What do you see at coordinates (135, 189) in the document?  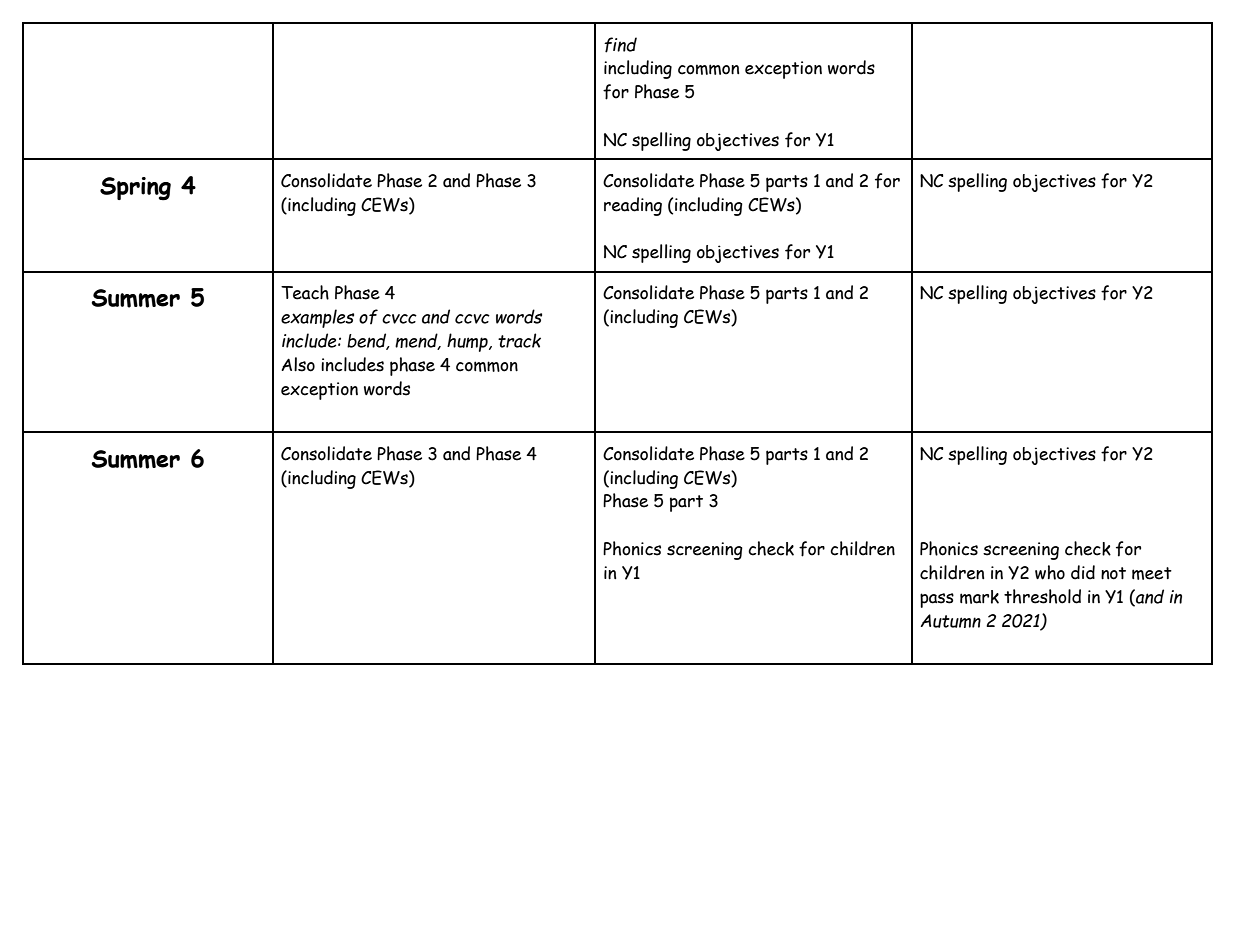 I see `Spring` at bounding box center [135, 189].
